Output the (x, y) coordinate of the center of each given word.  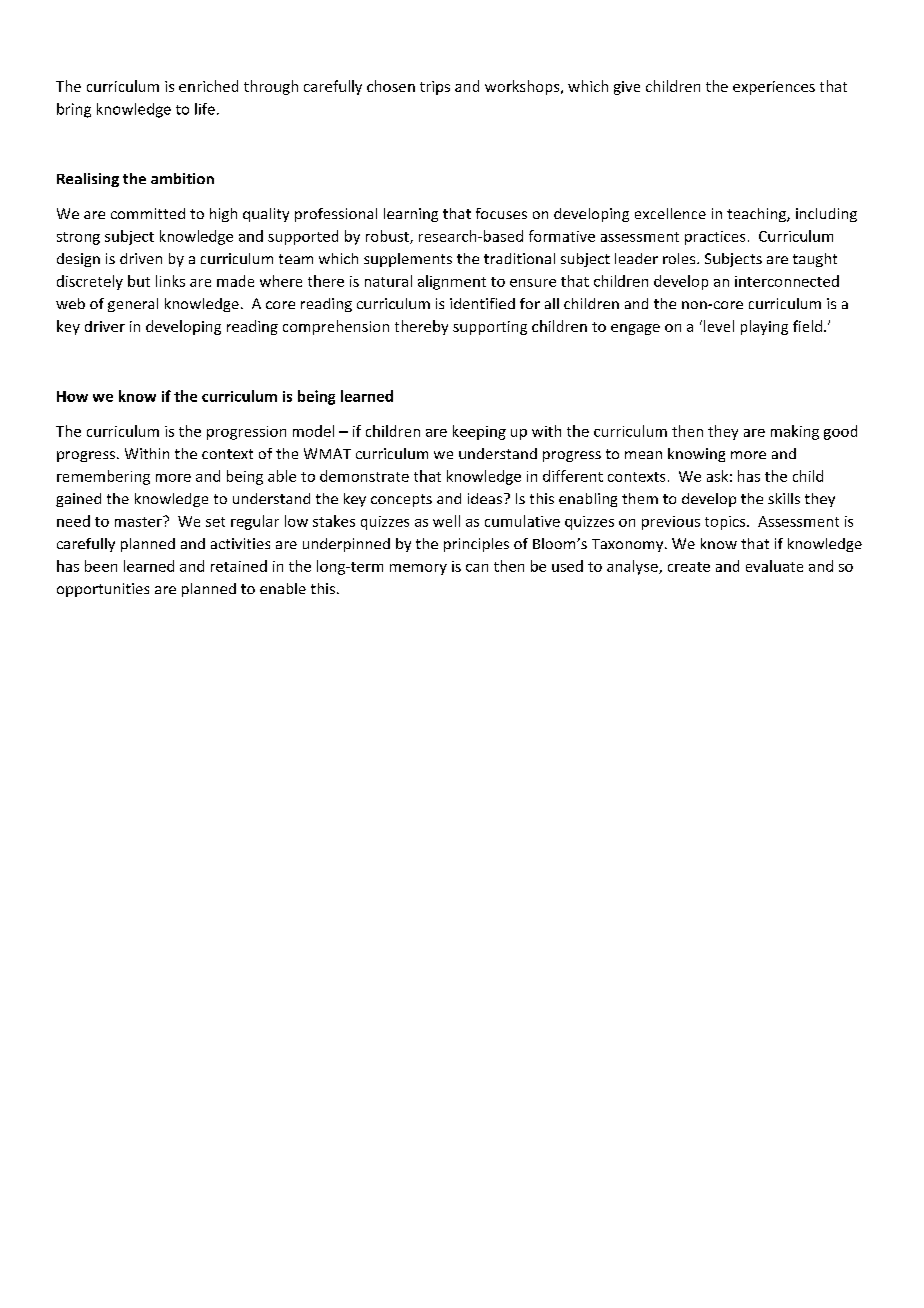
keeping (479, 432)
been (101, 566)
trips (435, 88)
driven (141, 258)
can (477, 568)
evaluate (774, 566)
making (795, 432)
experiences (774, 88)
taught (815, 260)
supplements (408, 260)
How (72, 396)
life (205, 109)
